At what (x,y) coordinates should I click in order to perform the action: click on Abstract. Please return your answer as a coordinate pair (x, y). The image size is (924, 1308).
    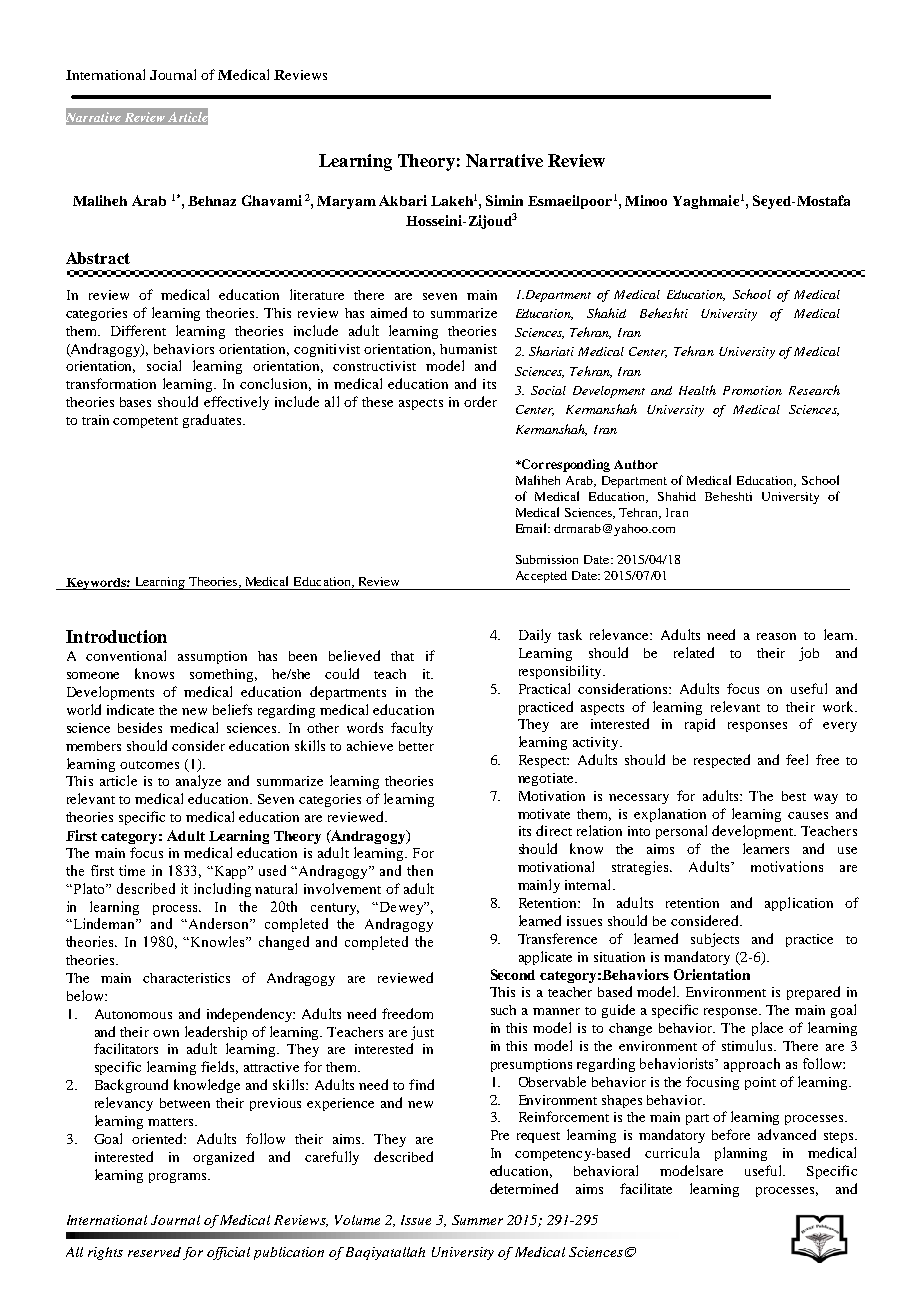
    Looking at the image, I should click on (98, 258).
